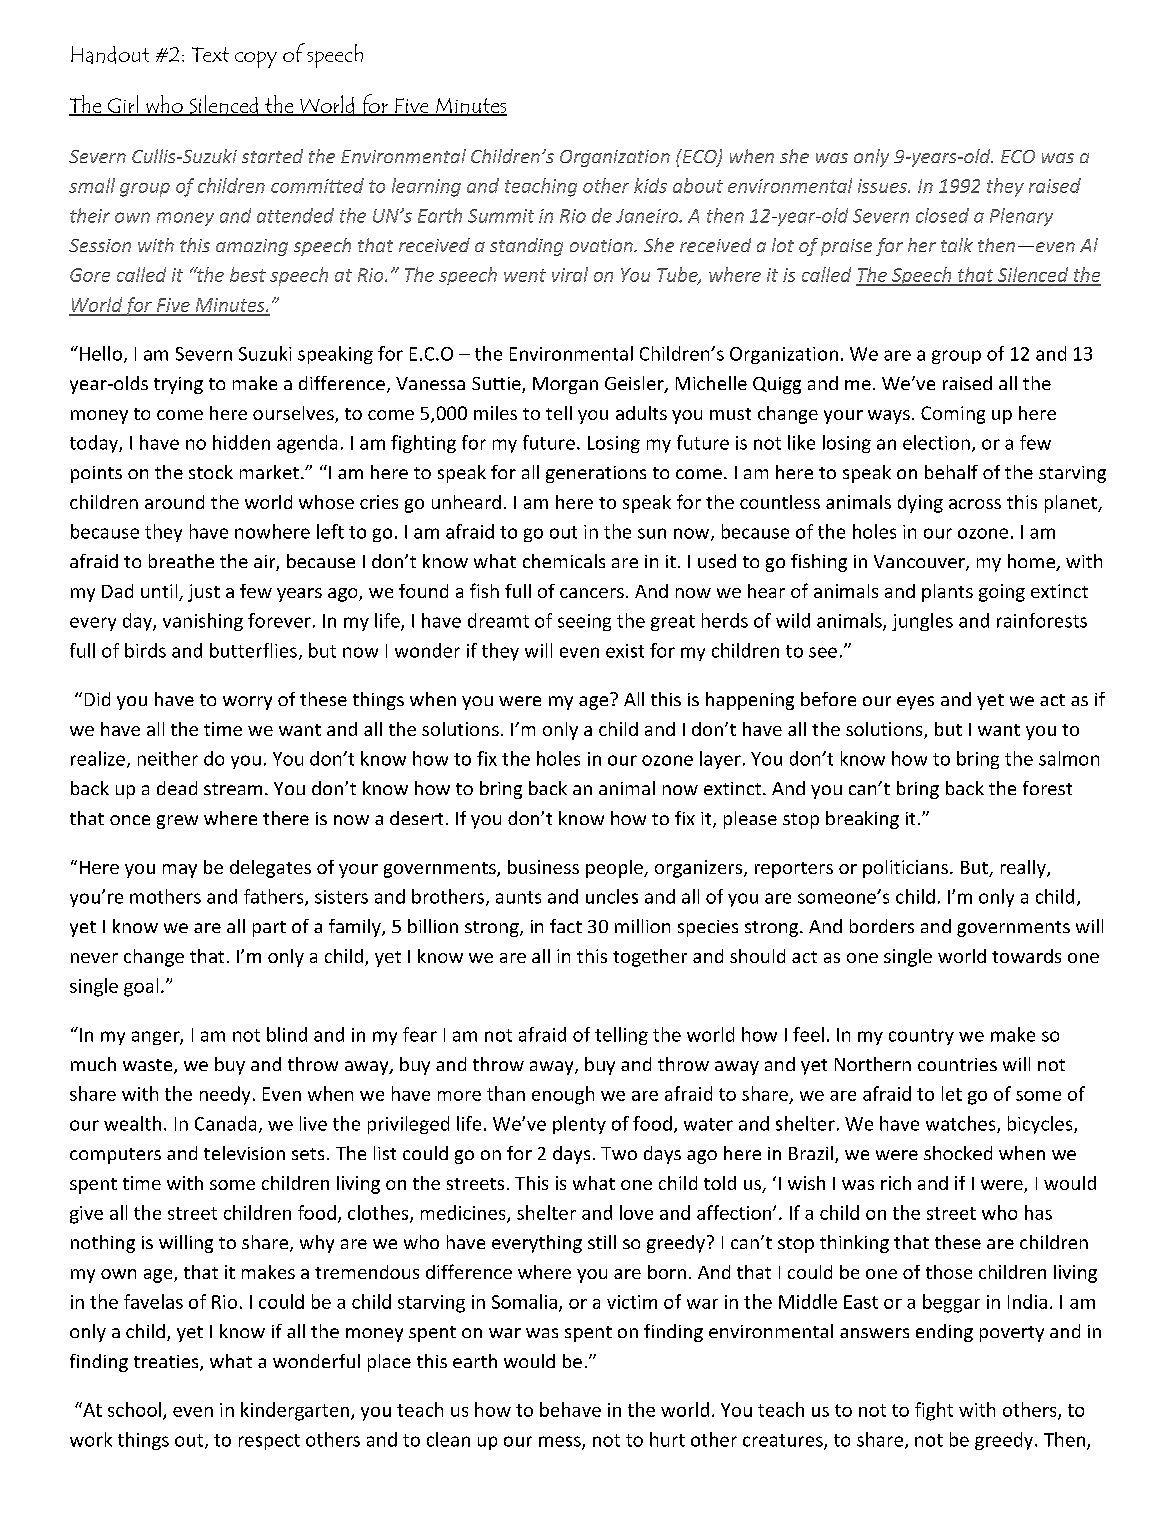  I want to click on hidden, so click(241, 442).
